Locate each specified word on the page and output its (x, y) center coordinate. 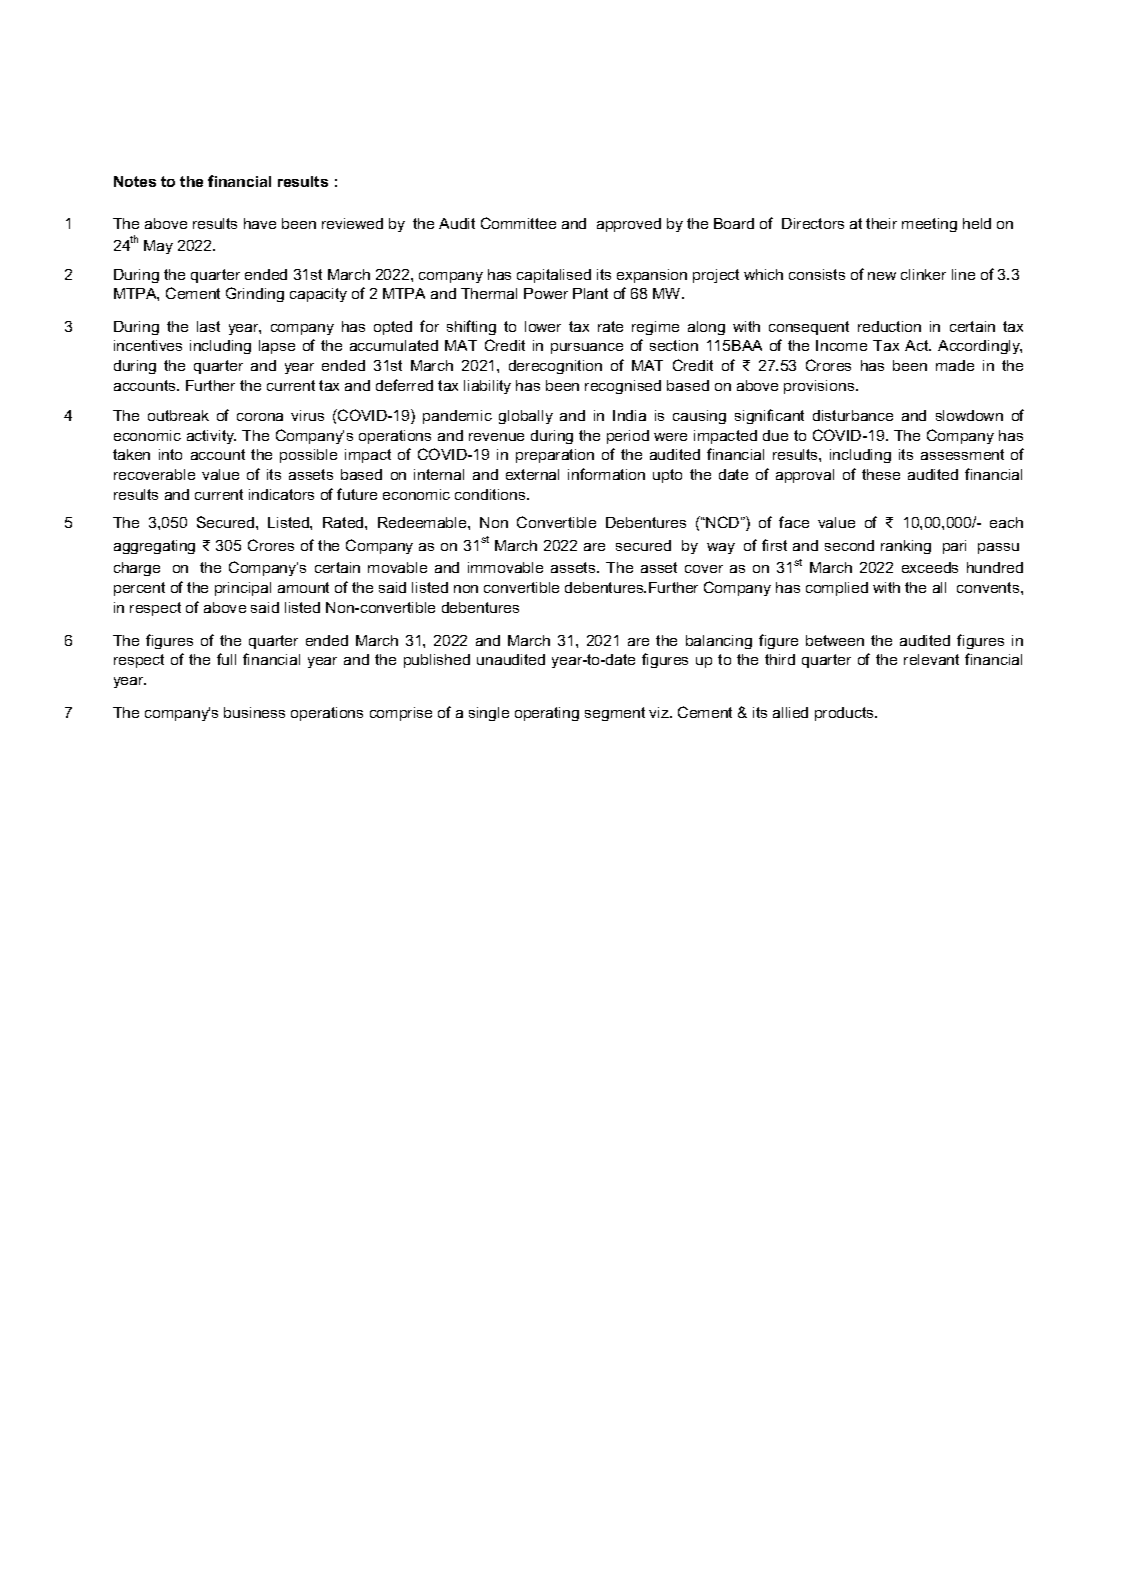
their (881, 223)
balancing (719, 642)
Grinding (255, 294)
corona (260, 417)
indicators (281, 494)
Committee (518, 223)
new (882, 276)
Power (546, 293)
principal (243, 589)
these (881, 474)
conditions (491, 494)
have (260, 223)
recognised (623, 387)
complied (837, 589)
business (254, 712)
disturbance (853, 415)
